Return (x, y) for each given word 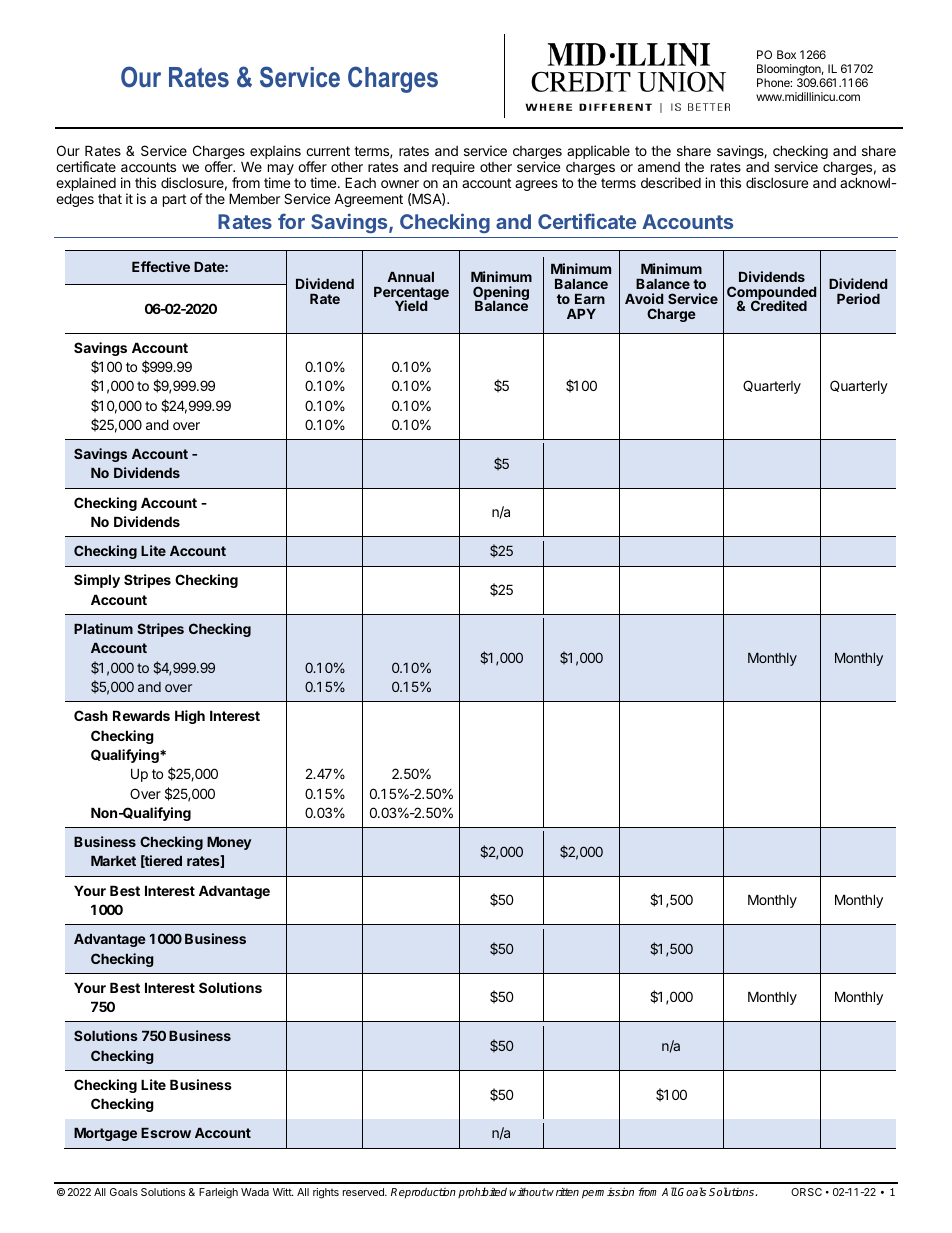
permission (608, 1193)
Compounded (771, 294)
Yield (411, 305)
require (453, 168)
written (562, 1191)
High (190, 717)
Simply (97, 581)
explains (275, 153)
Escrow (166, 1133)
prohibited (482, 1192)
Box (786, 54)
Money (229, 843)
